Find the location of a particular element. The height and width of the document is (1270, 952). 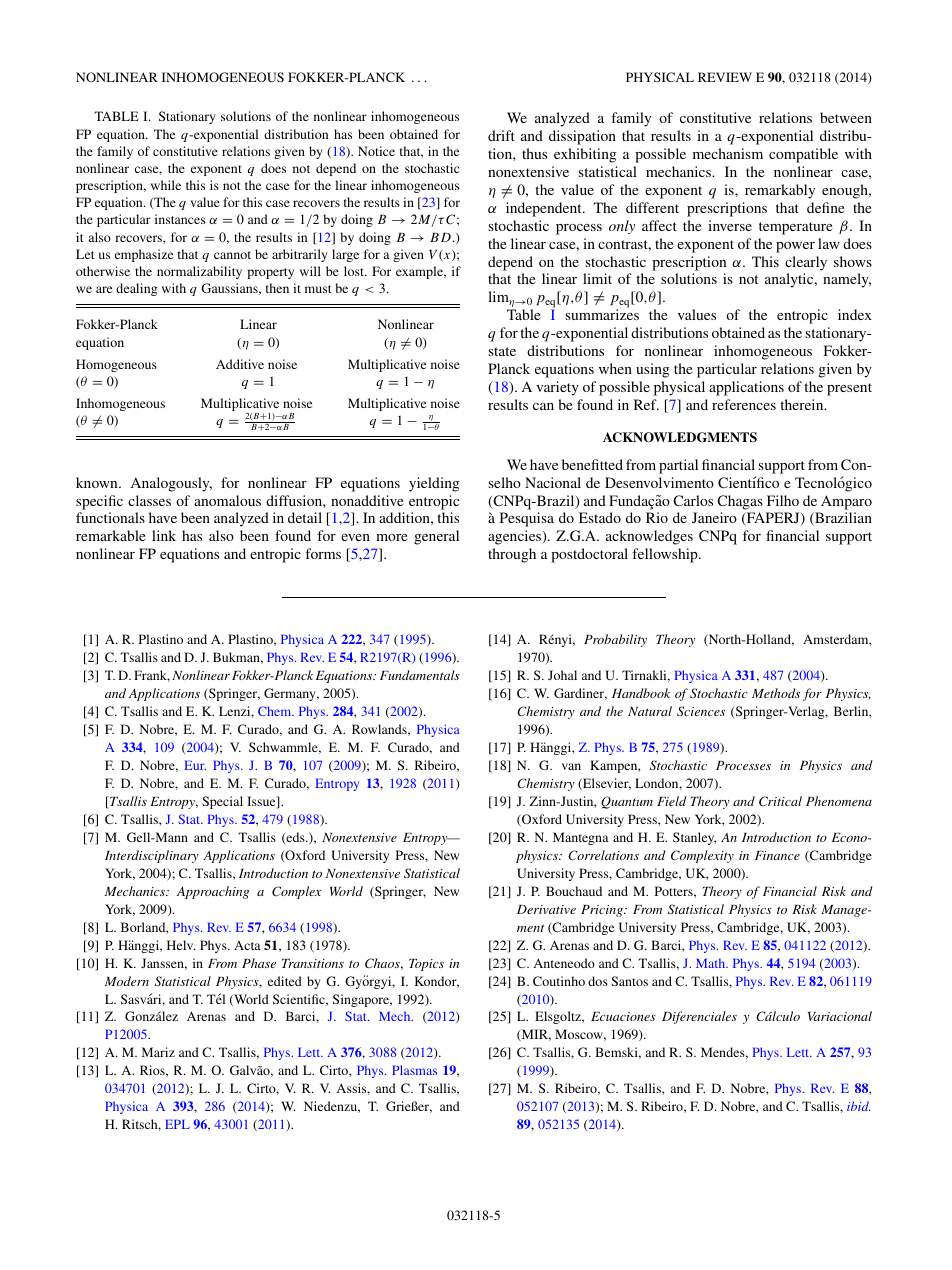

Analogously is located at coordinates (171, 484).
